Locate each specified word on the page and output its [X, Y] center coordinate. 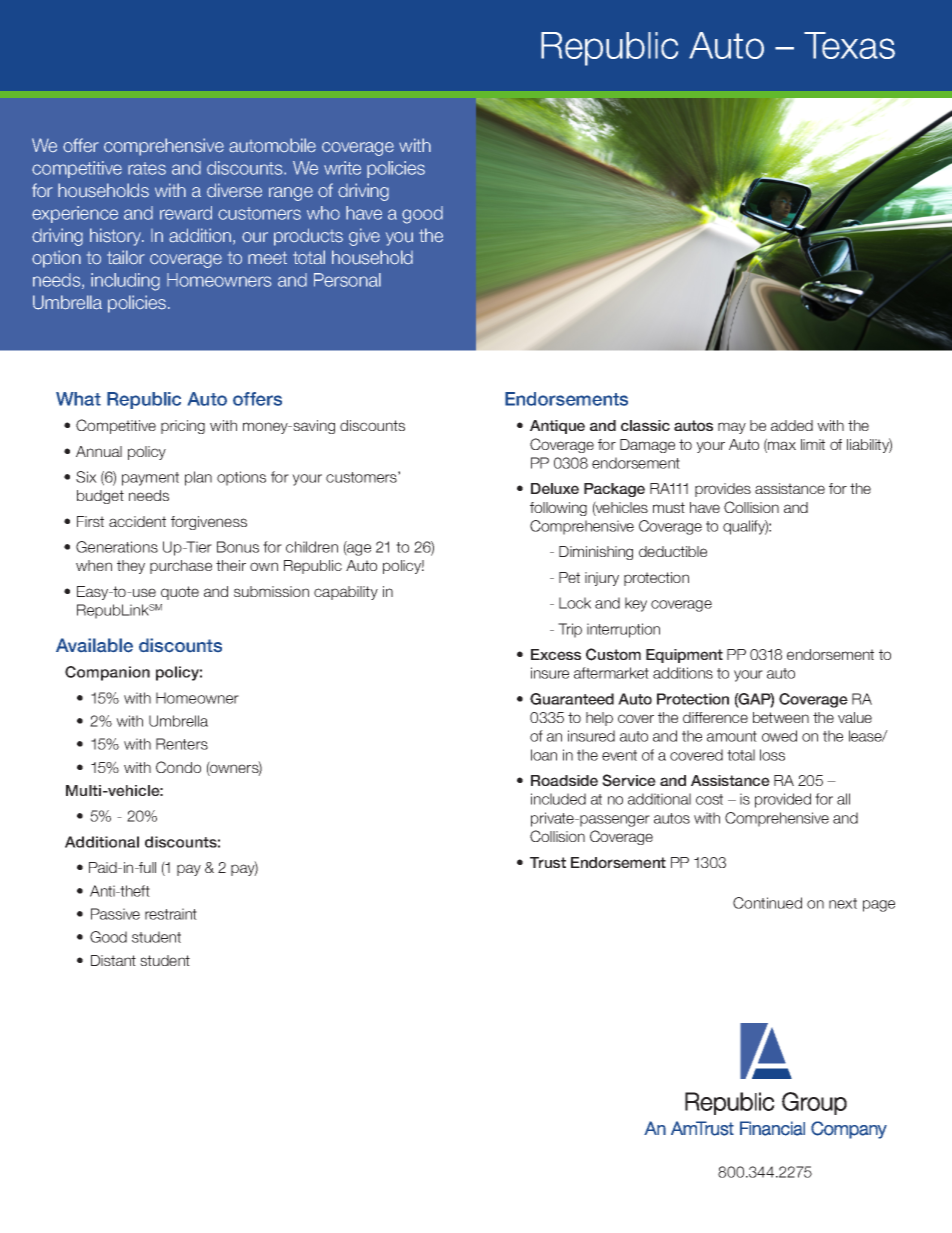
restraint [171, 914]
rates [147, 168]
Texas [849, 45]
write [342, 168]
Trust [548, 862]
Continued [767, 903]
